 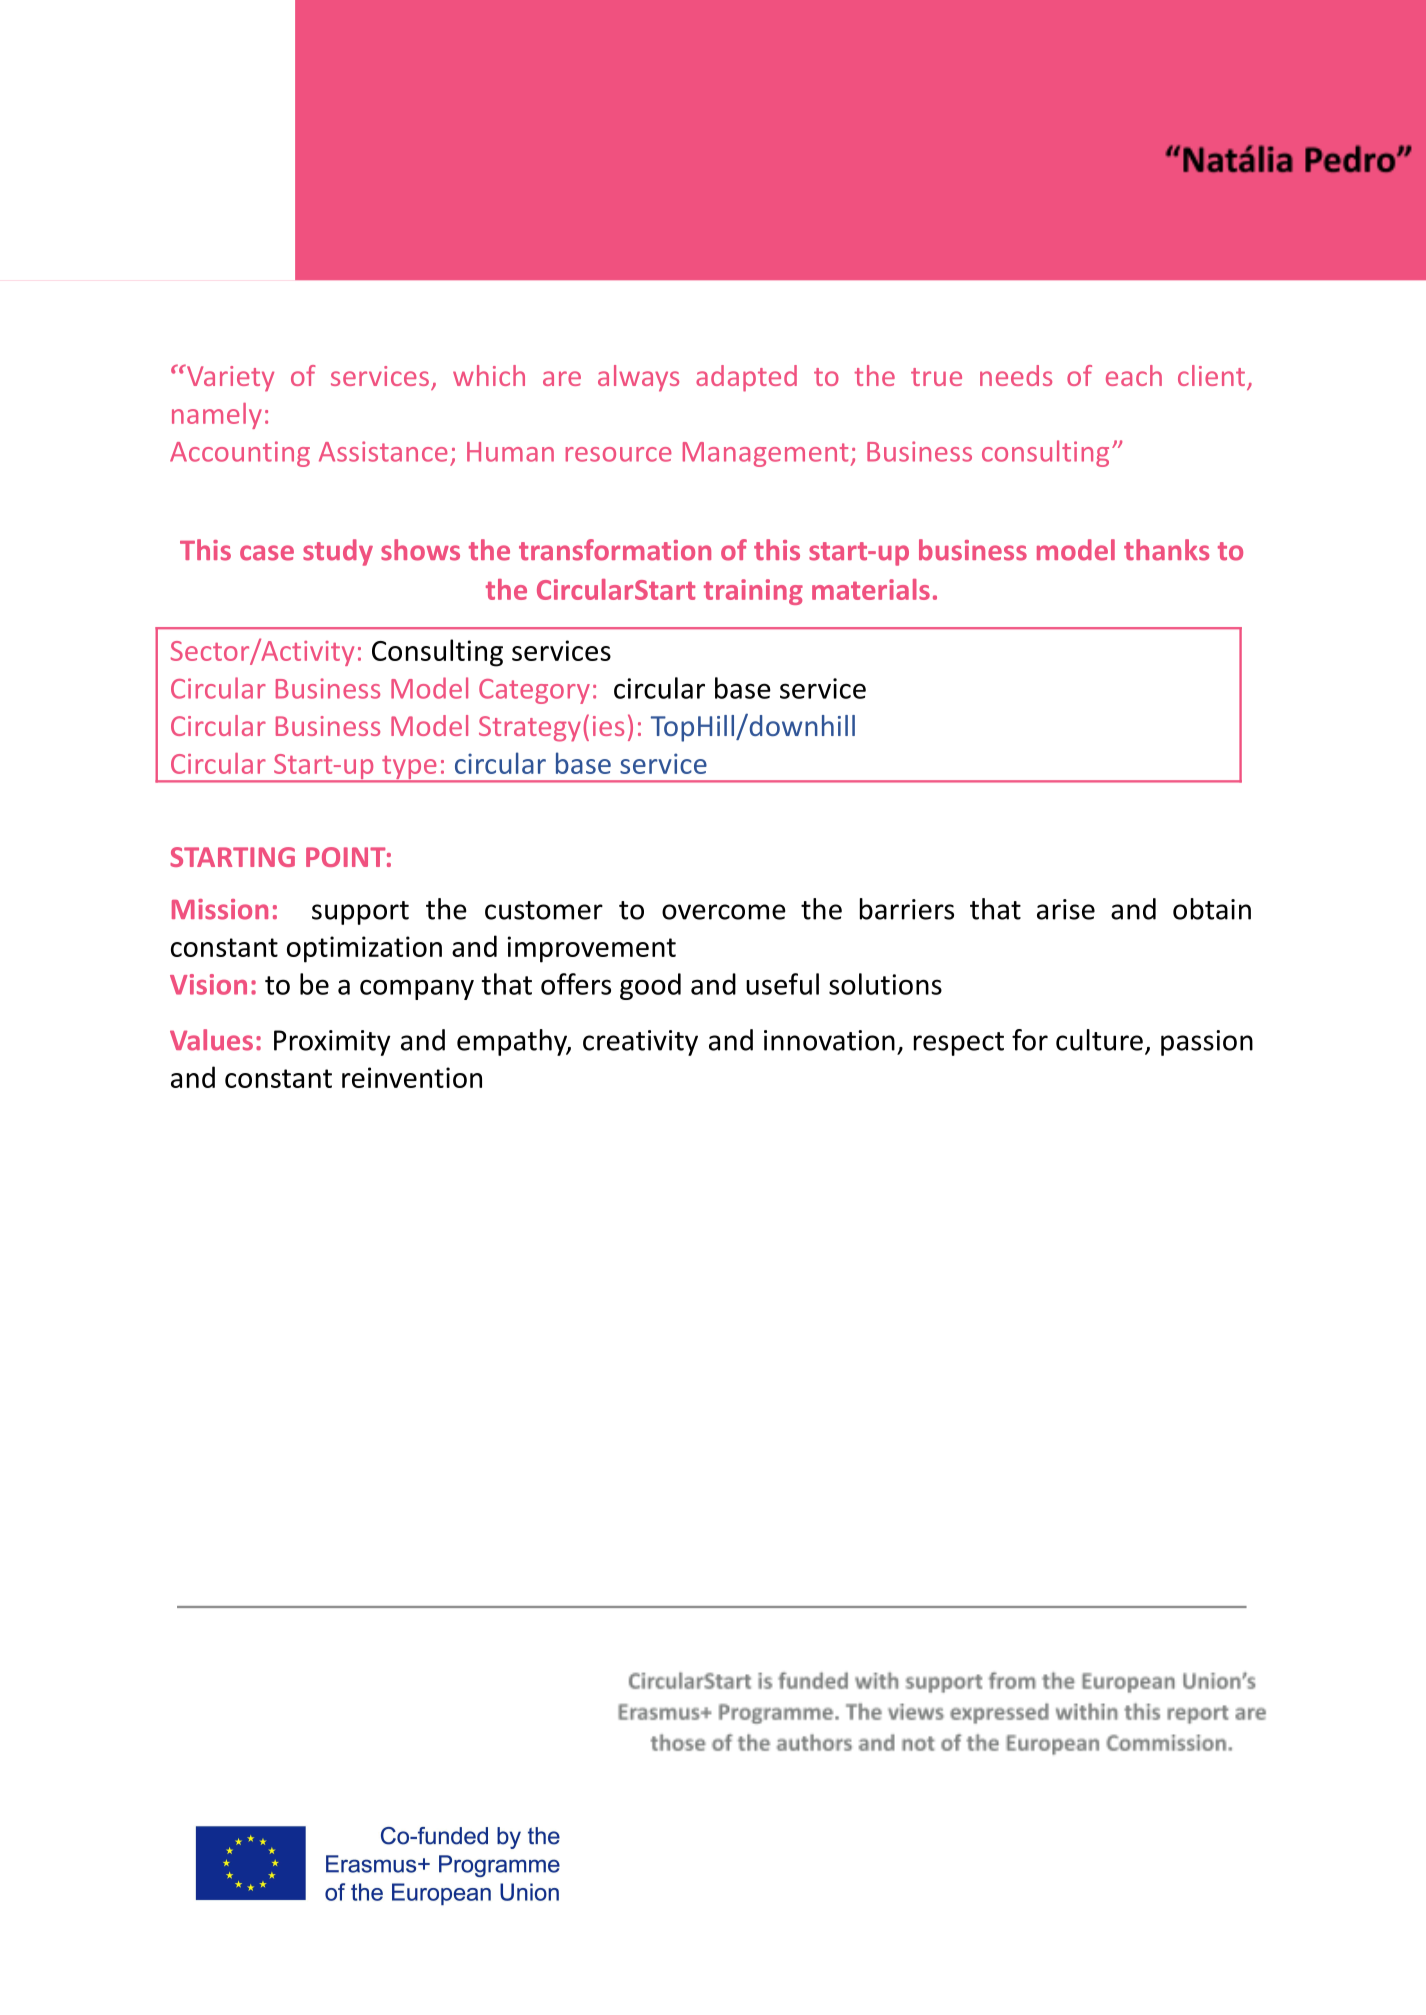 I want to click on type, so click(x=409, y=769).
